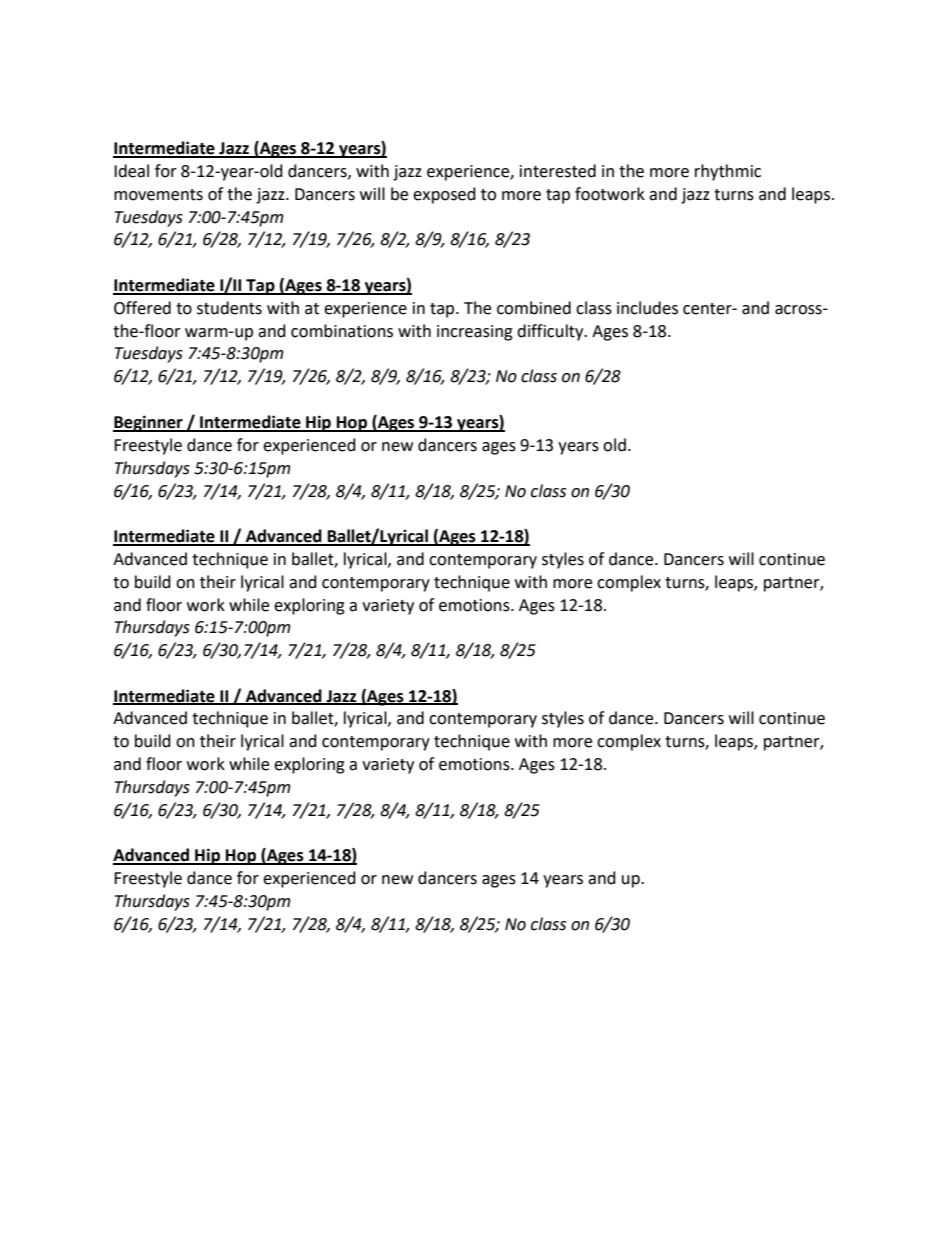 The height and width of the page is (1233, 952). What do you see at coordinates (142, 308) in the page?
I see `Offered` at bounding box center [142, 308].
